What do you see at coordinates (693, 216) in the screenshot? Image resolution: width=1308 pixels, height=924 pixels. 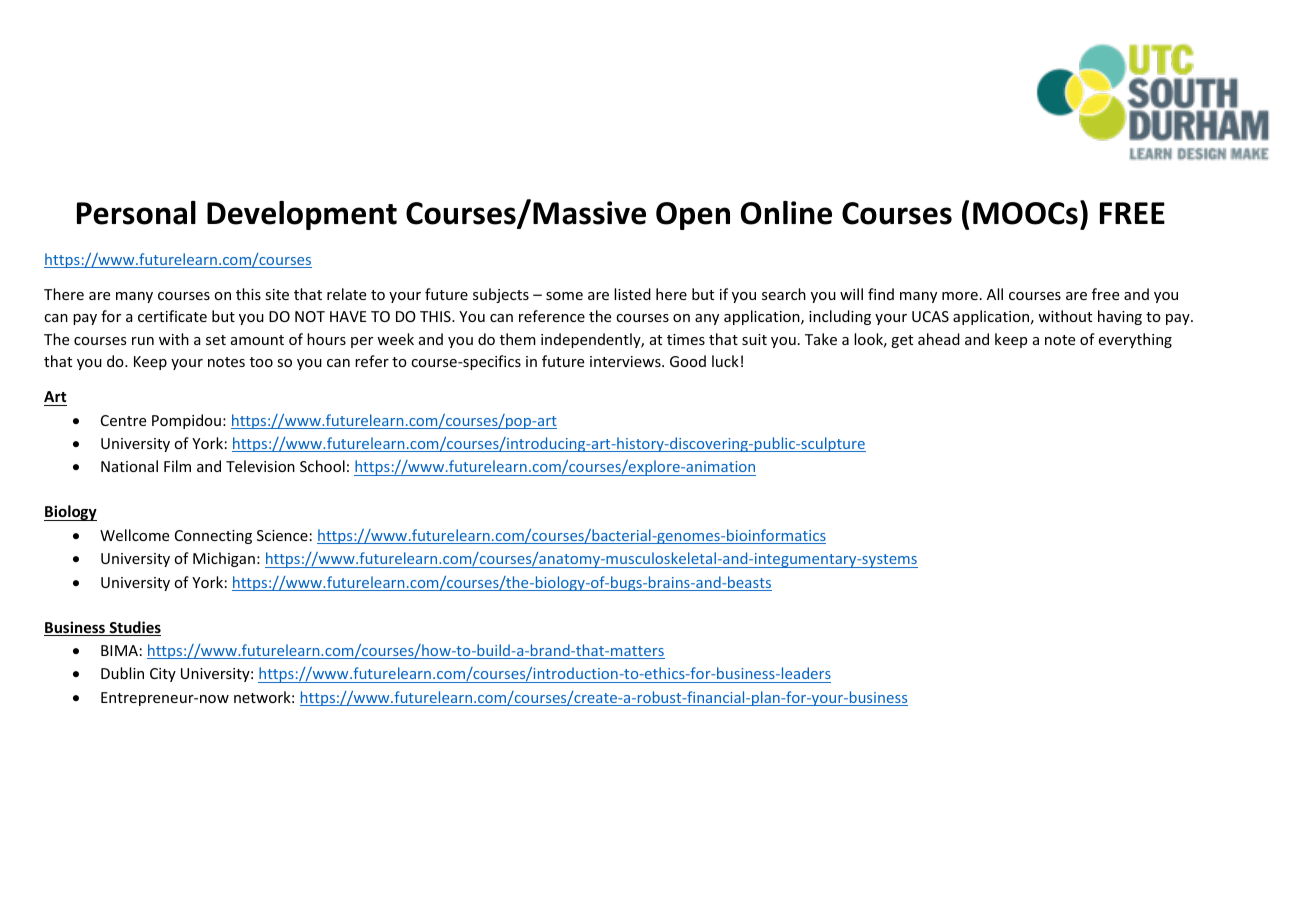 I see `Open` at bounding box center [693, 216].
